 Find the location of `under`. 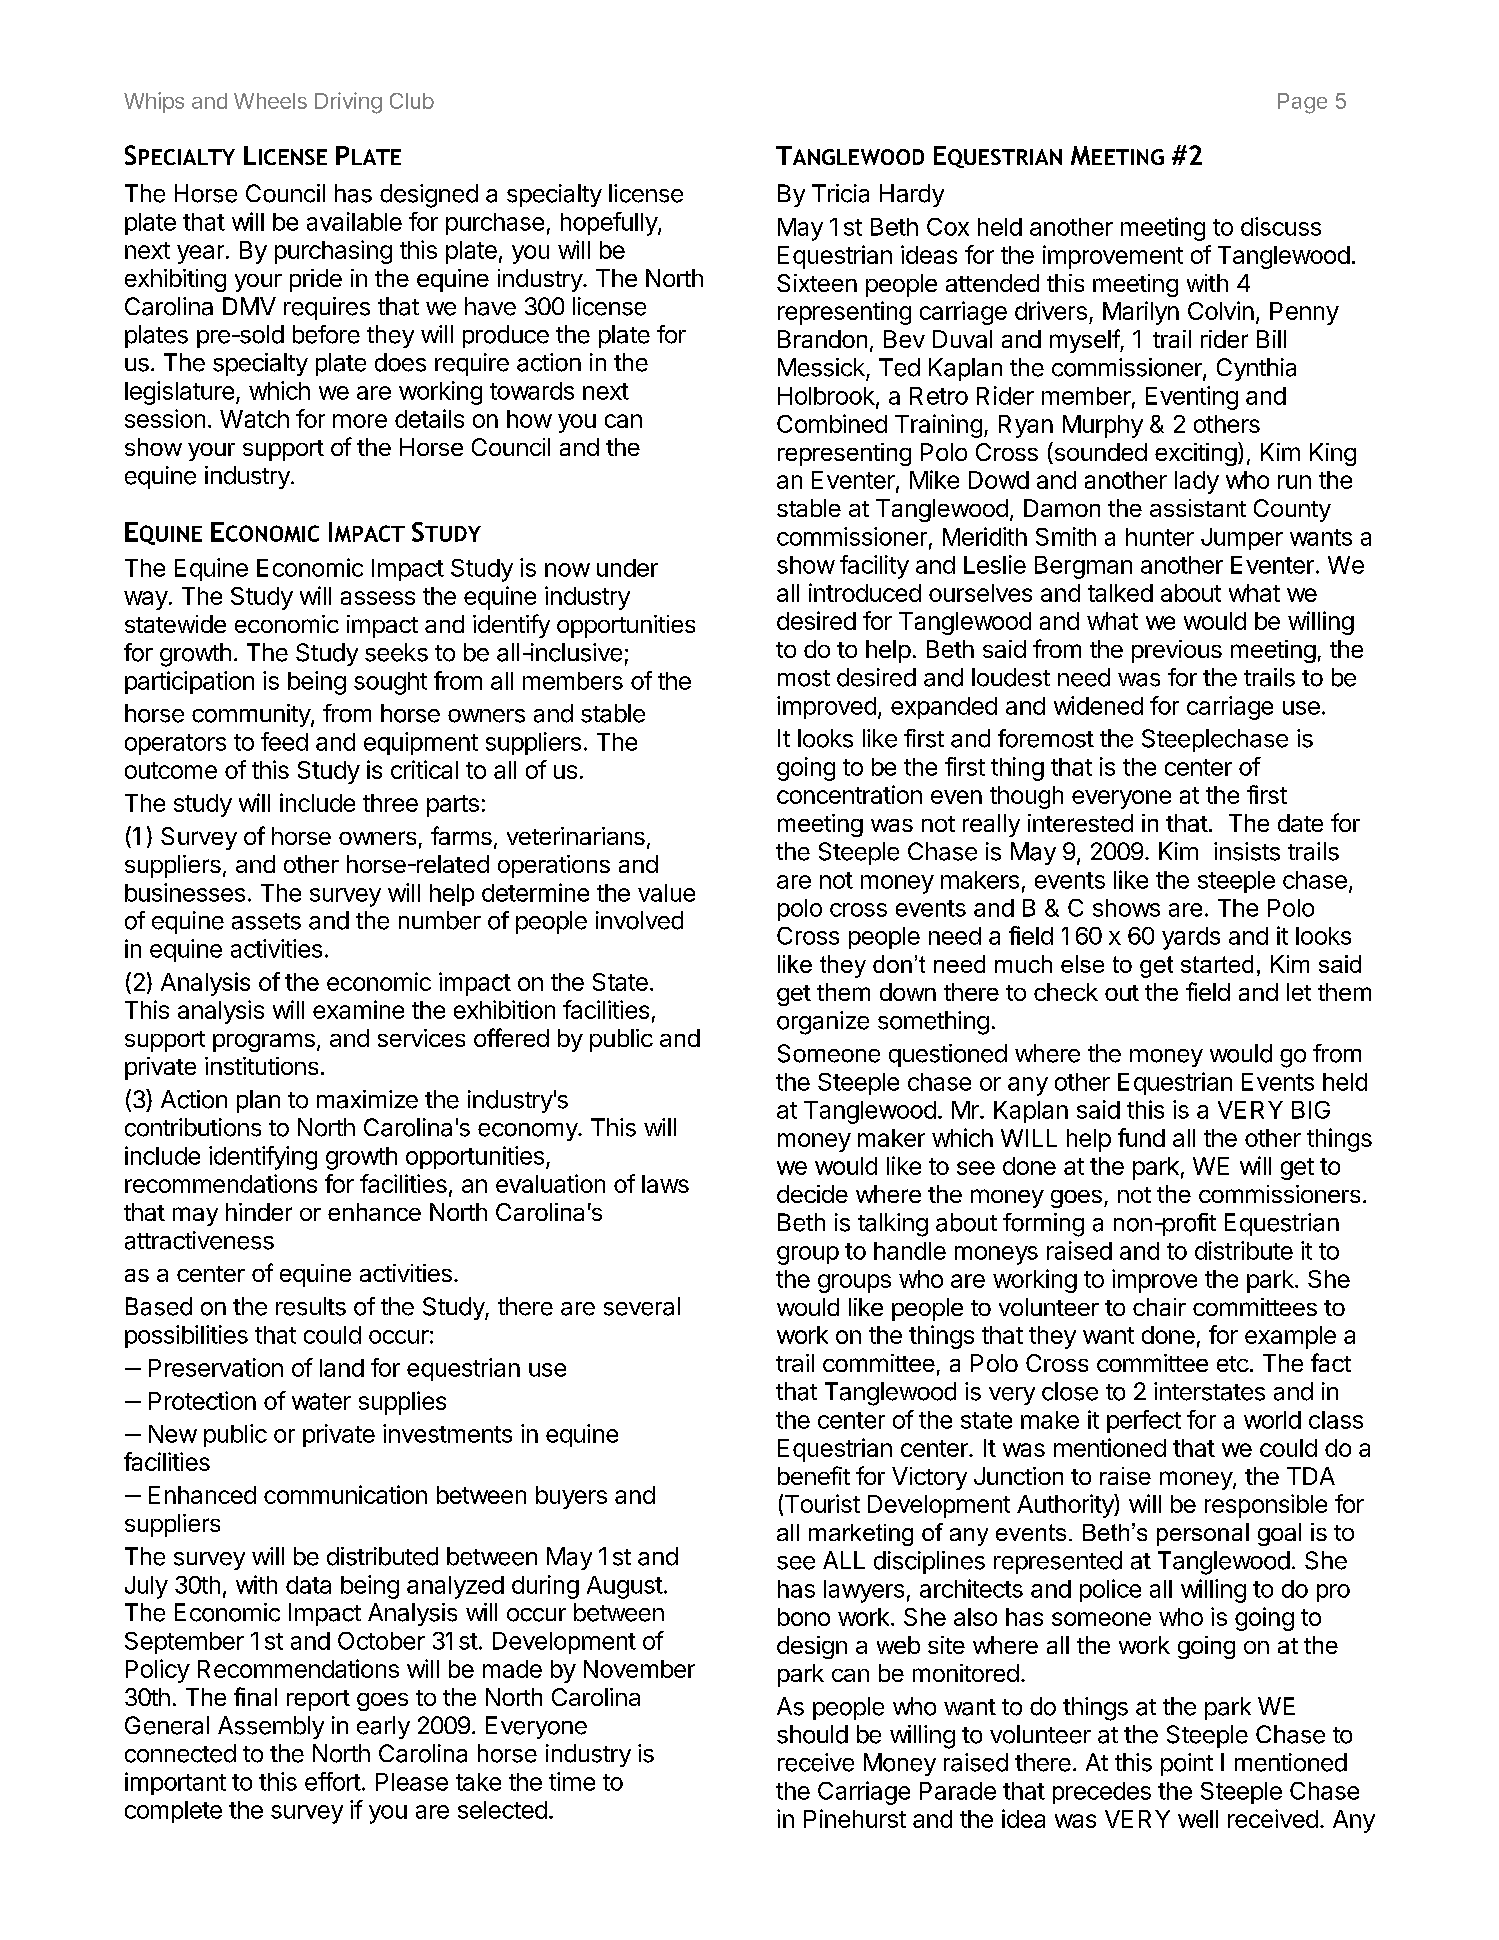

under is located at coordinates (627, 568).
